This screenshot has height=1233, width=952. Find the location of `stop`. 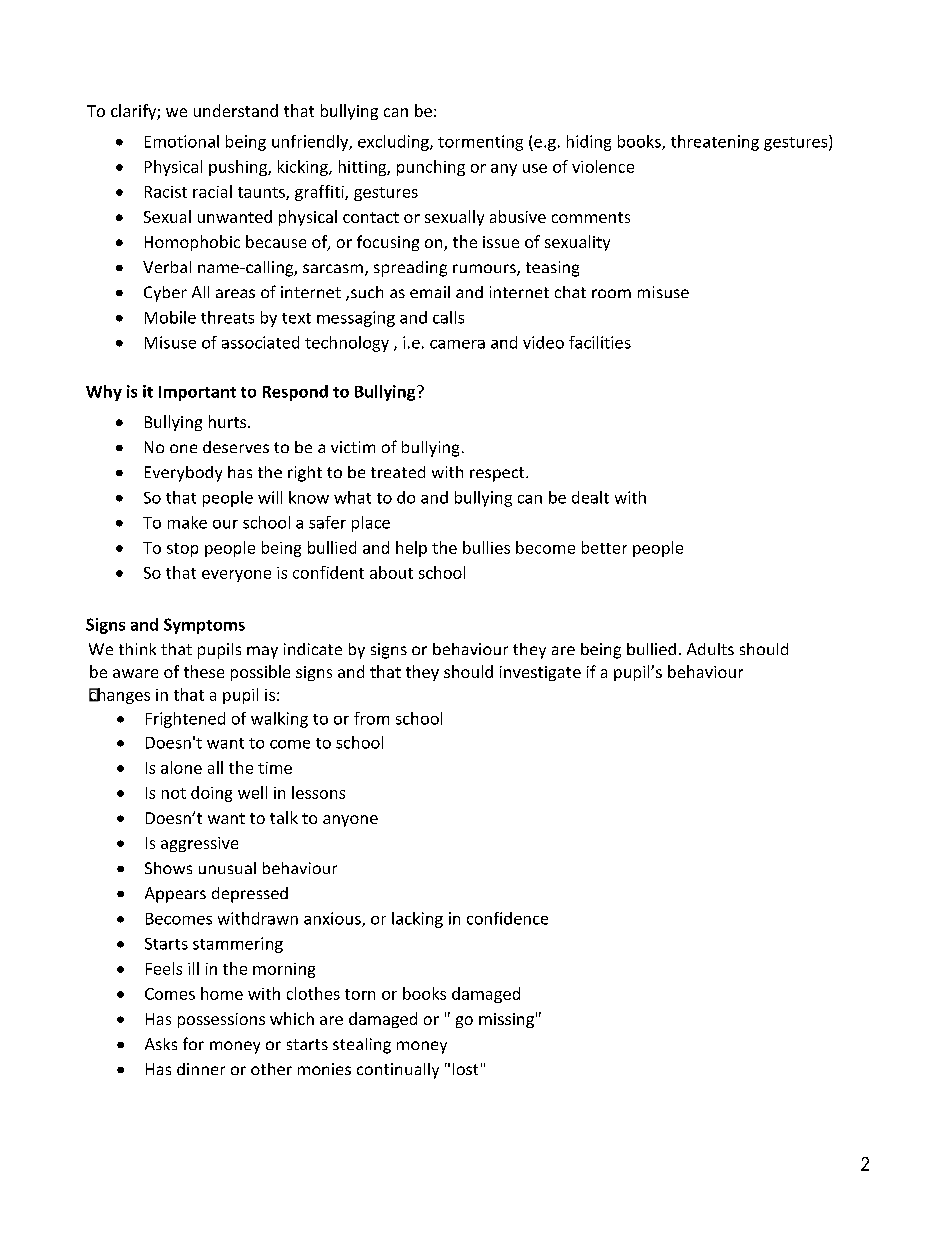

stop is located at coordinates (182, 550).
